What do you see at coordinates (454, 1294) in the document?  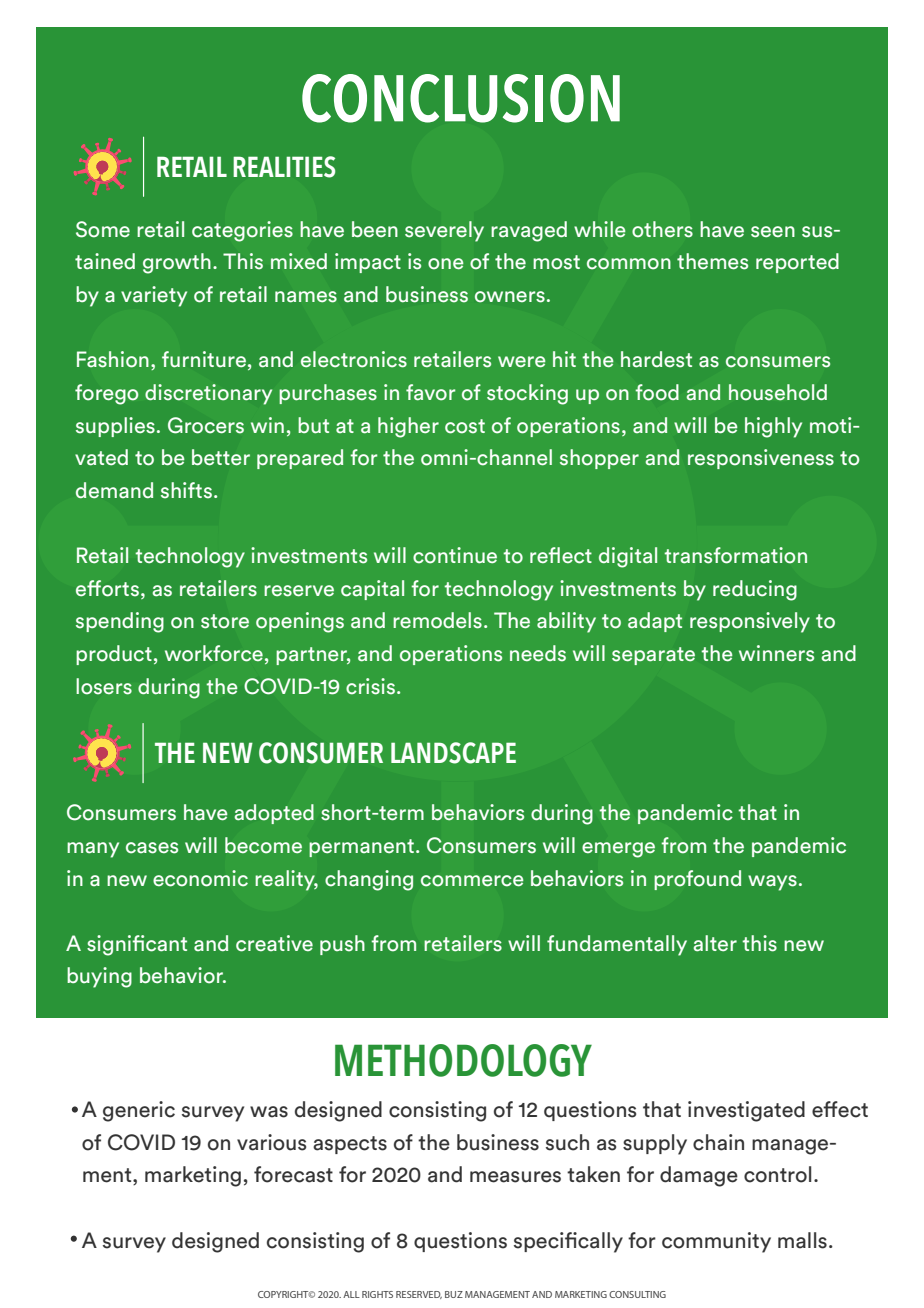 I see `BUZ` at bounding box center [454, 1294].
